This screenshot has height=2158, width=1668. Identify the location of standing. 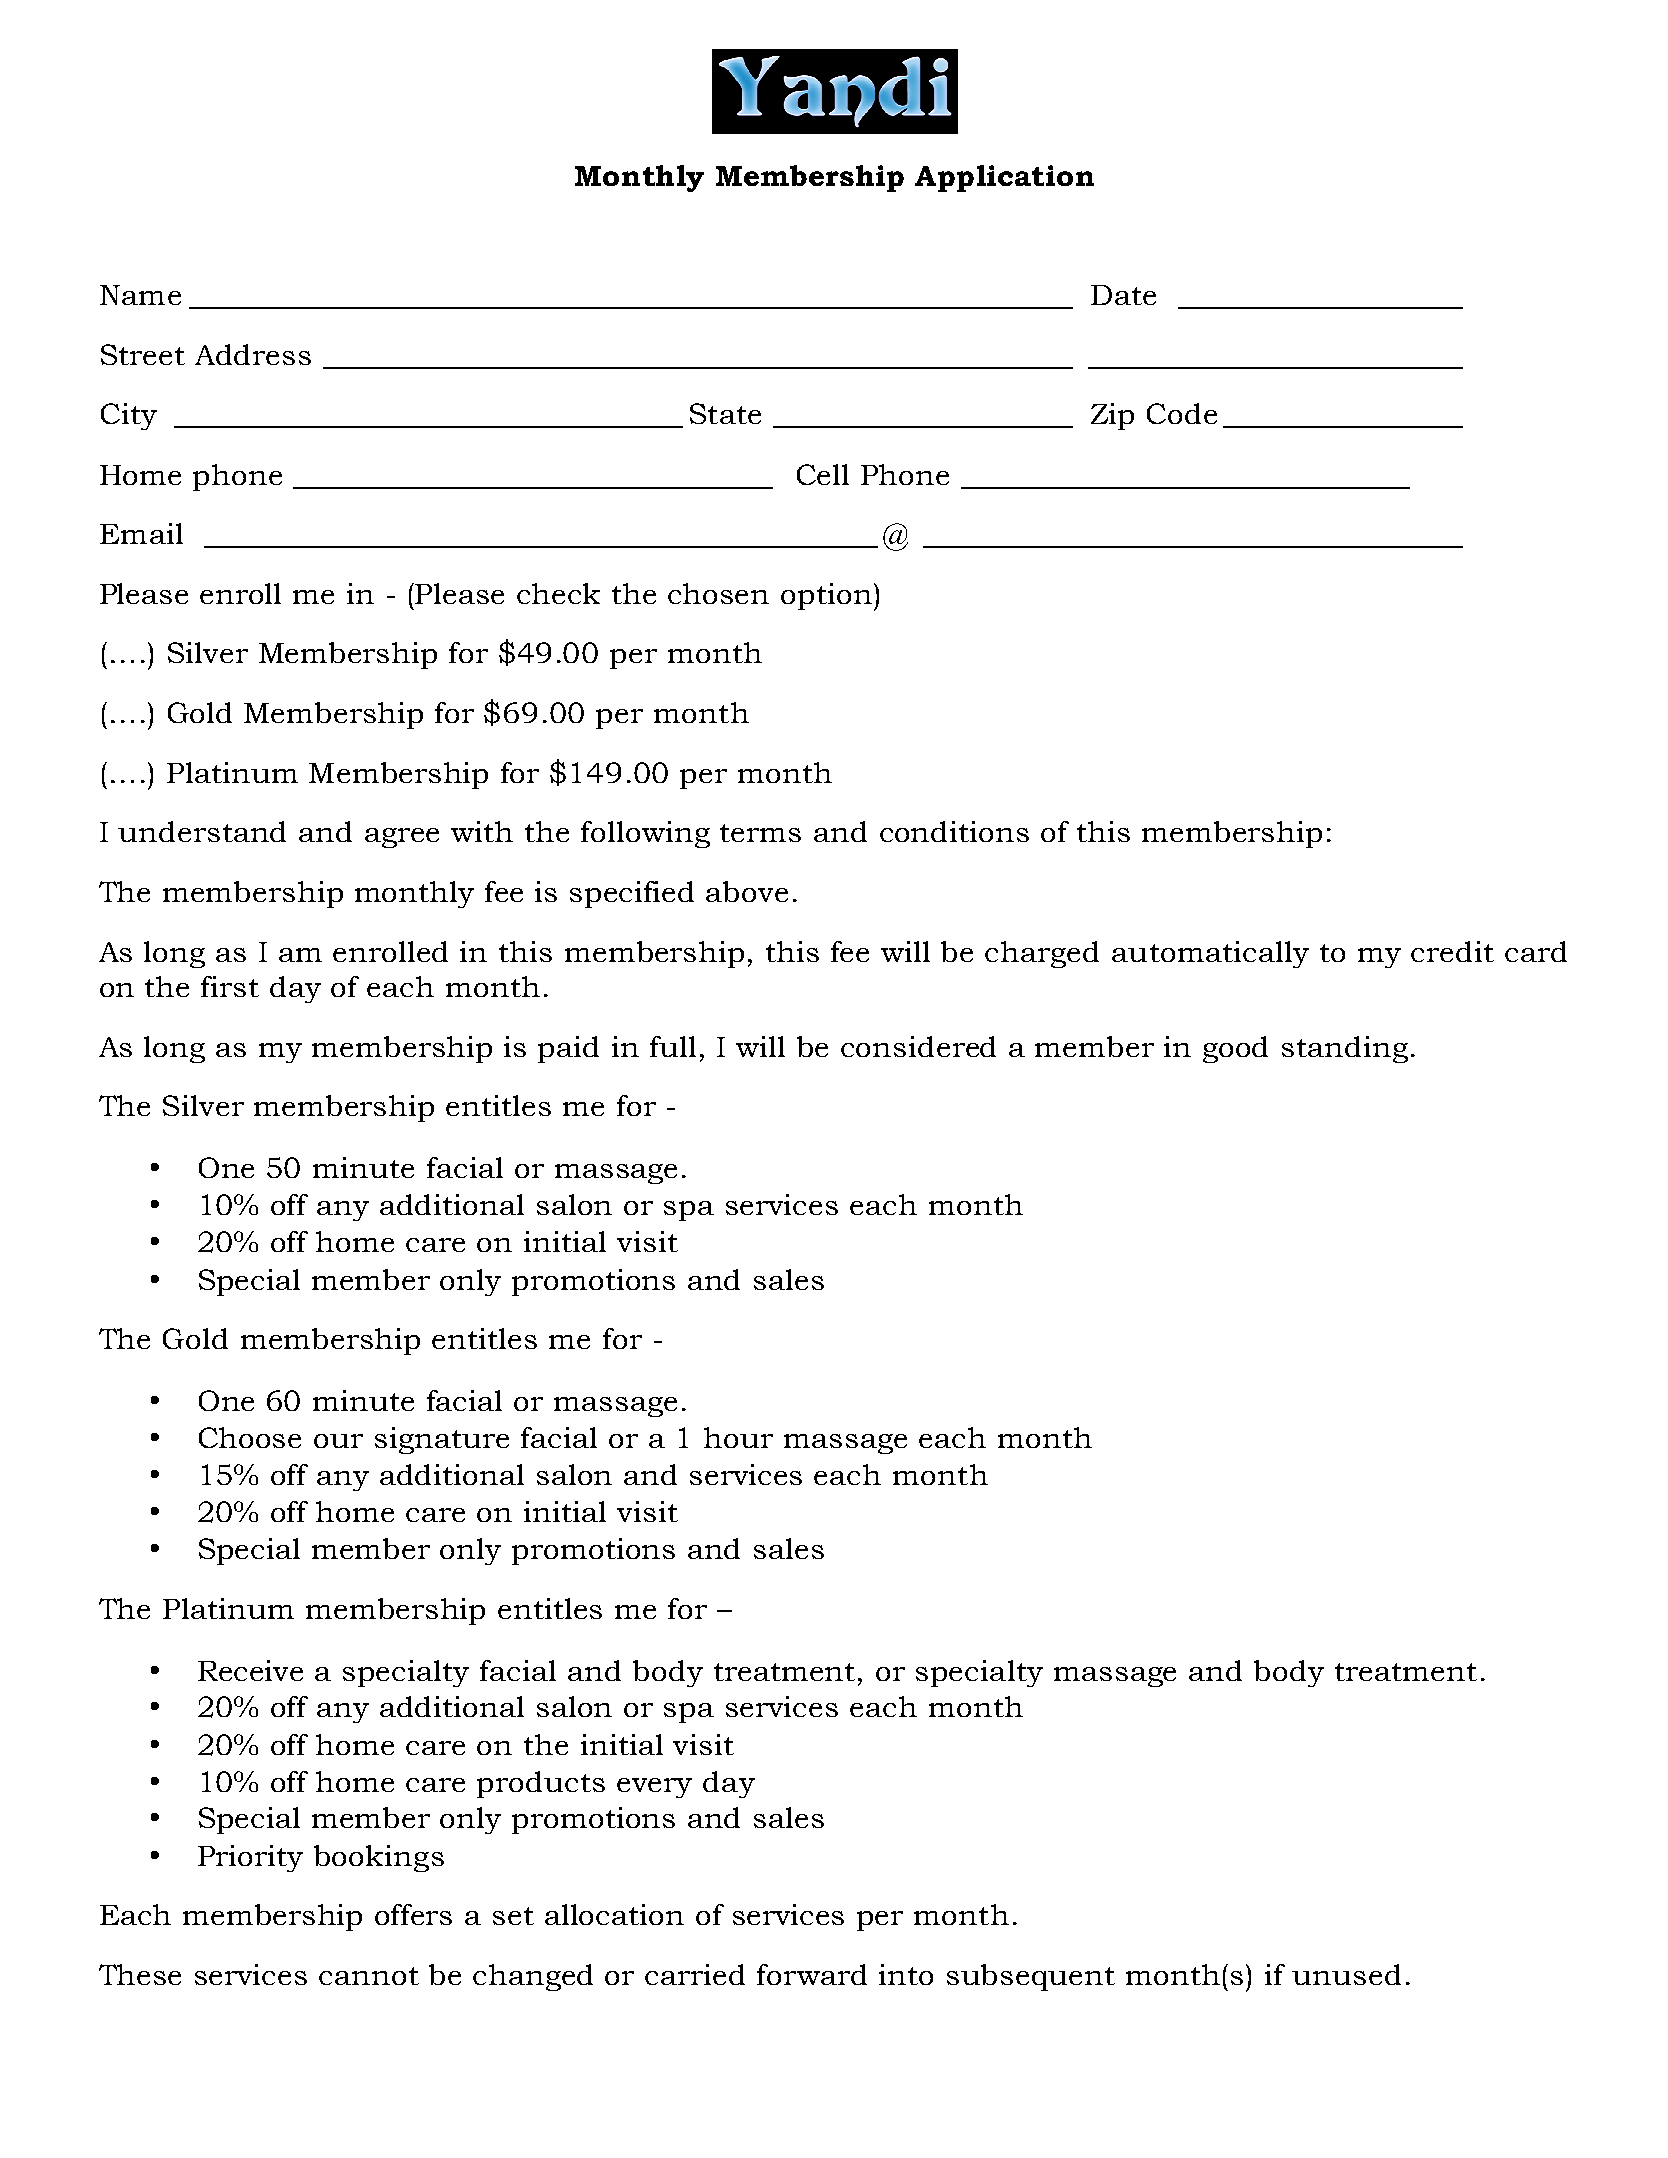
(1345, 1049).
